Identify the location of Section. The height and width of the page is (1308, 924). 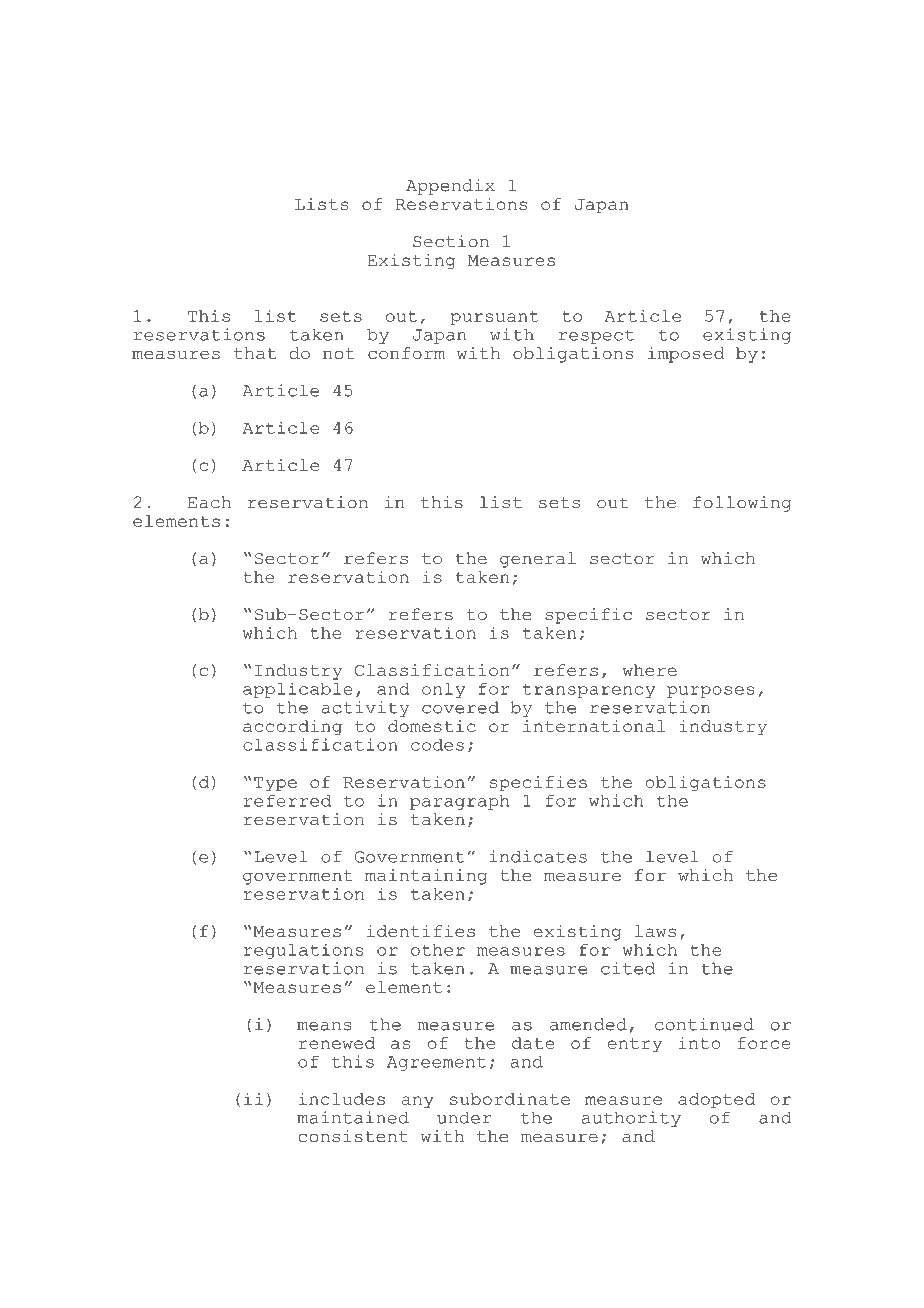
(451, 241).
